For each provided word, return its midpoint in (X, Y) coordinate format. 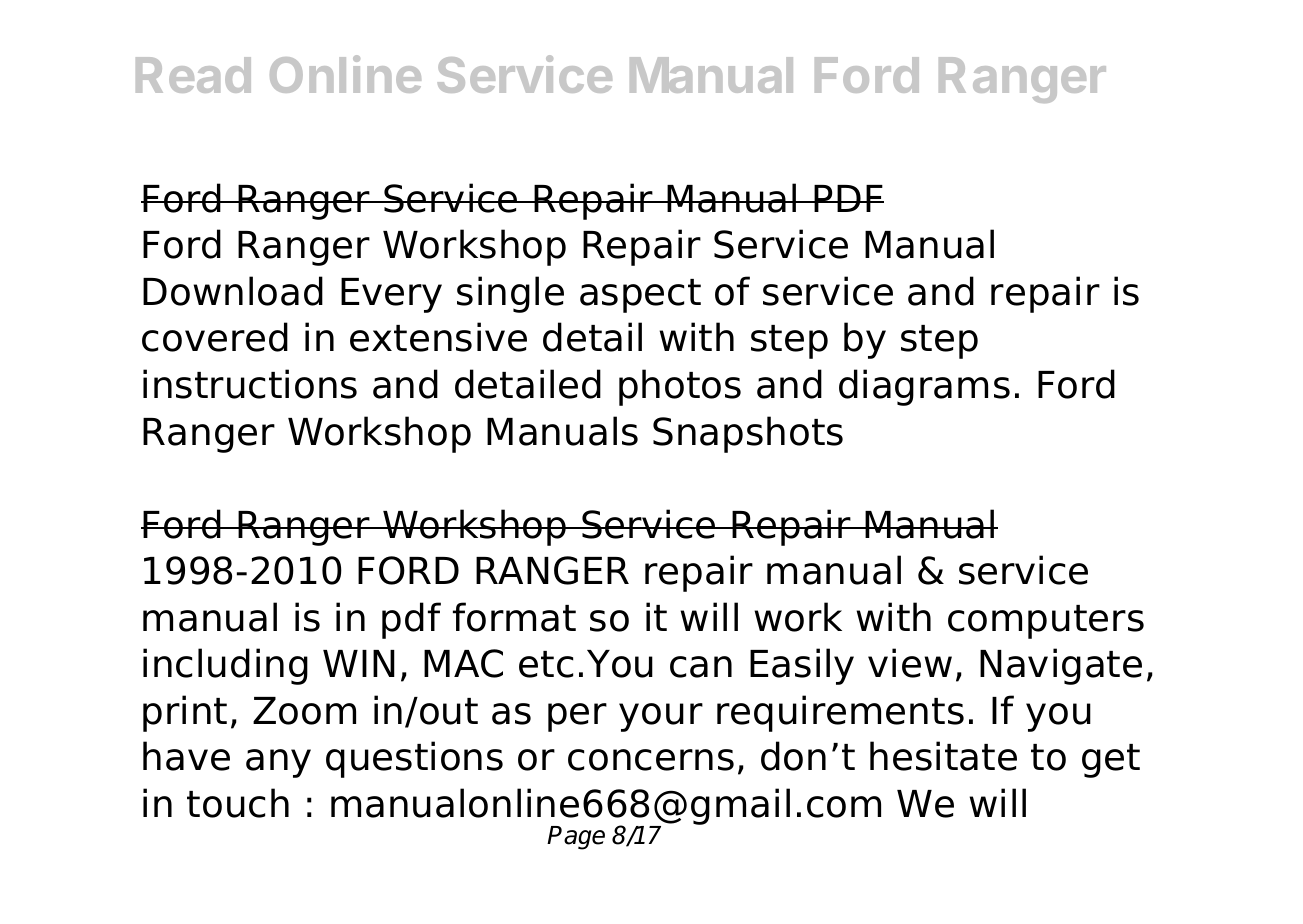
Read (193, 75)
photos (680, 387)
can (701, 667)
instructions (250, 384)
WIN (359, 663)
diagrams (924, 387)
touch (238, 803)
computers (1046, 622)
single (510, 294)
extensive (438, 337)
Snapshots (748, 434)
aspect (640, 296)
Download (233, 291)
